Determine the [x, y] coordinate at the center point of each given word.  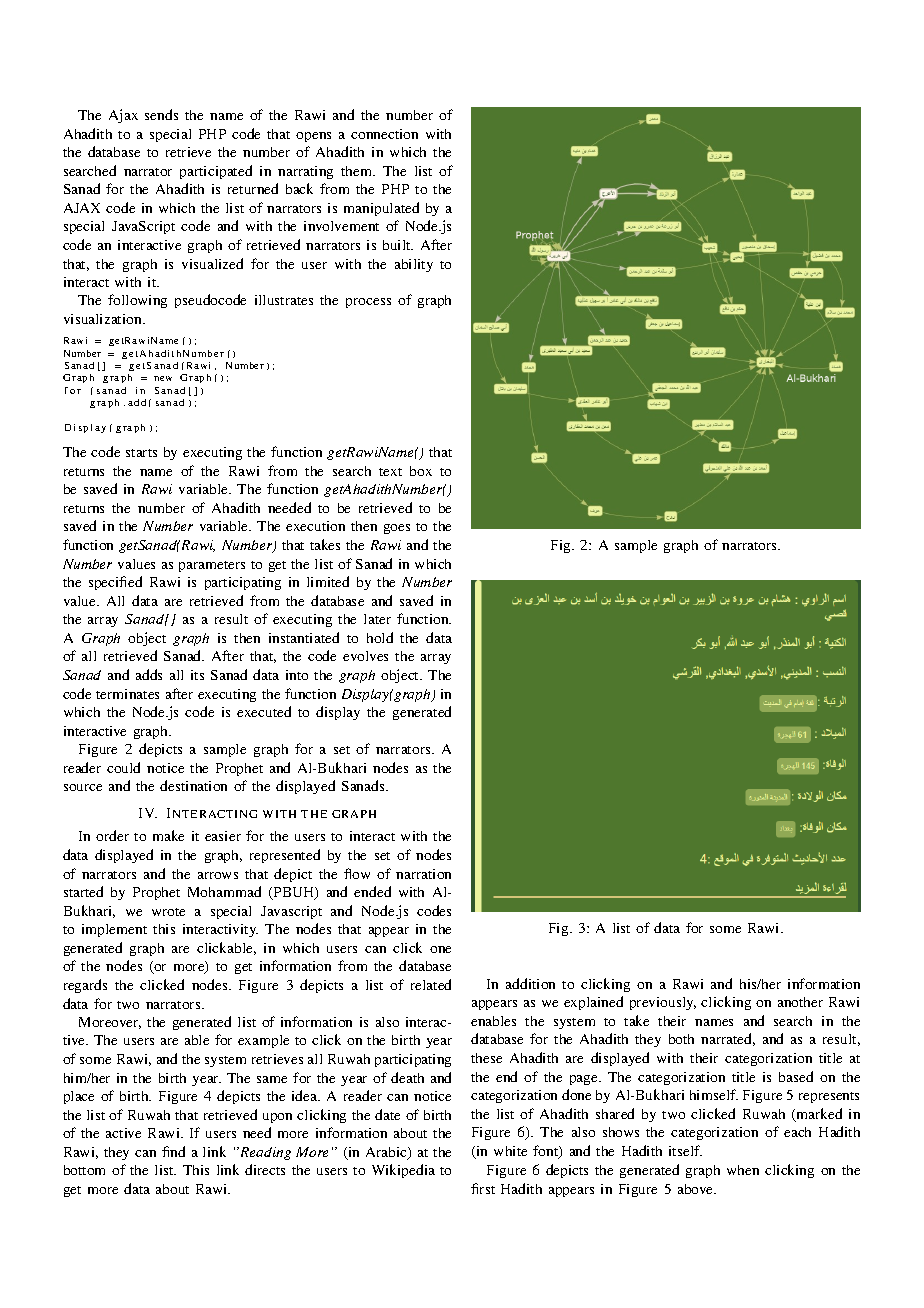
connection [384, 134]
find [173, 1151]
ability [414, 265]
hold [380, 637]
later [377, 619]
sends [161, 114]
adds [149, 674]
